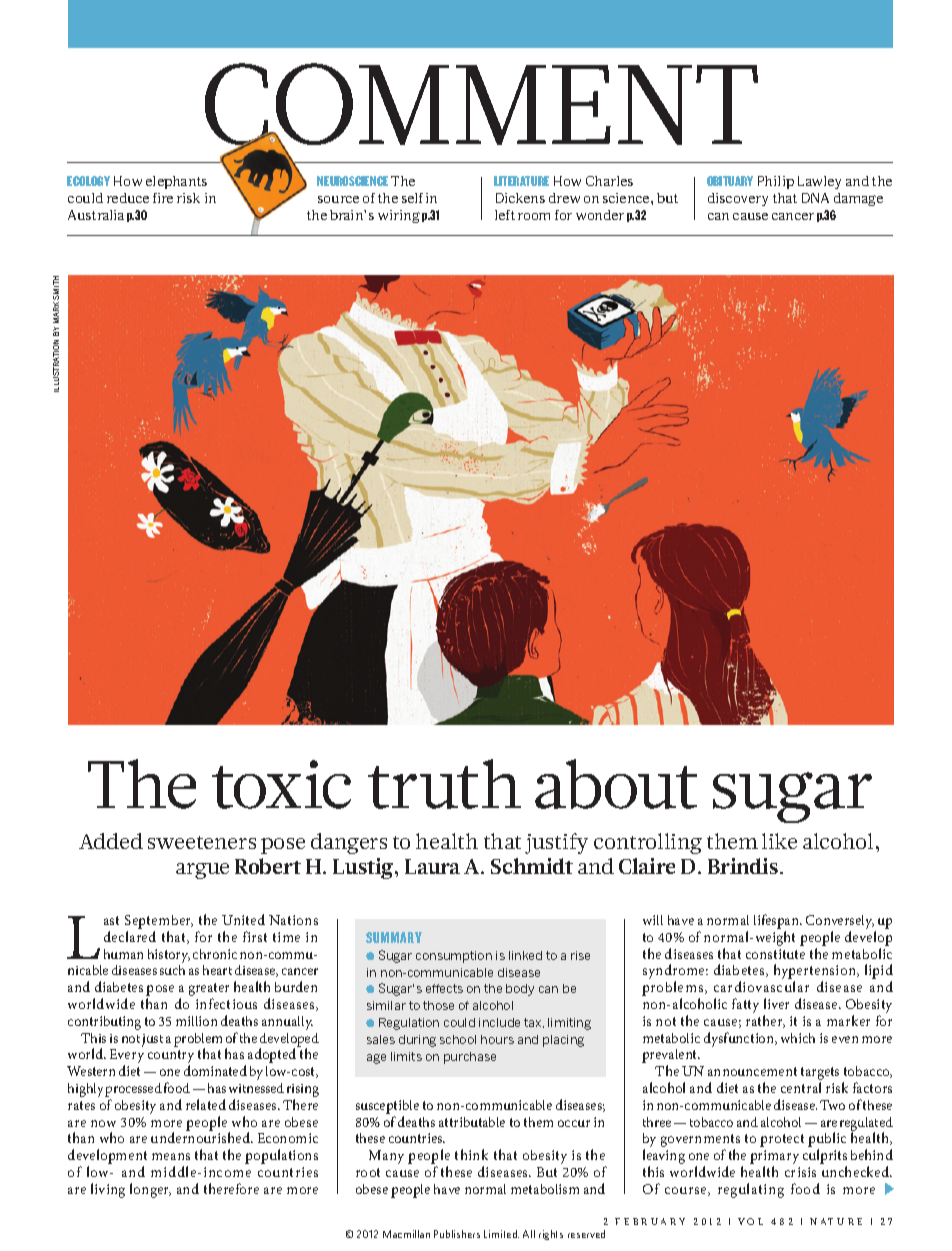  What do you see at coordinates (776, 182) in the document?
I see `Philip` at bounding box center [776, 182].
